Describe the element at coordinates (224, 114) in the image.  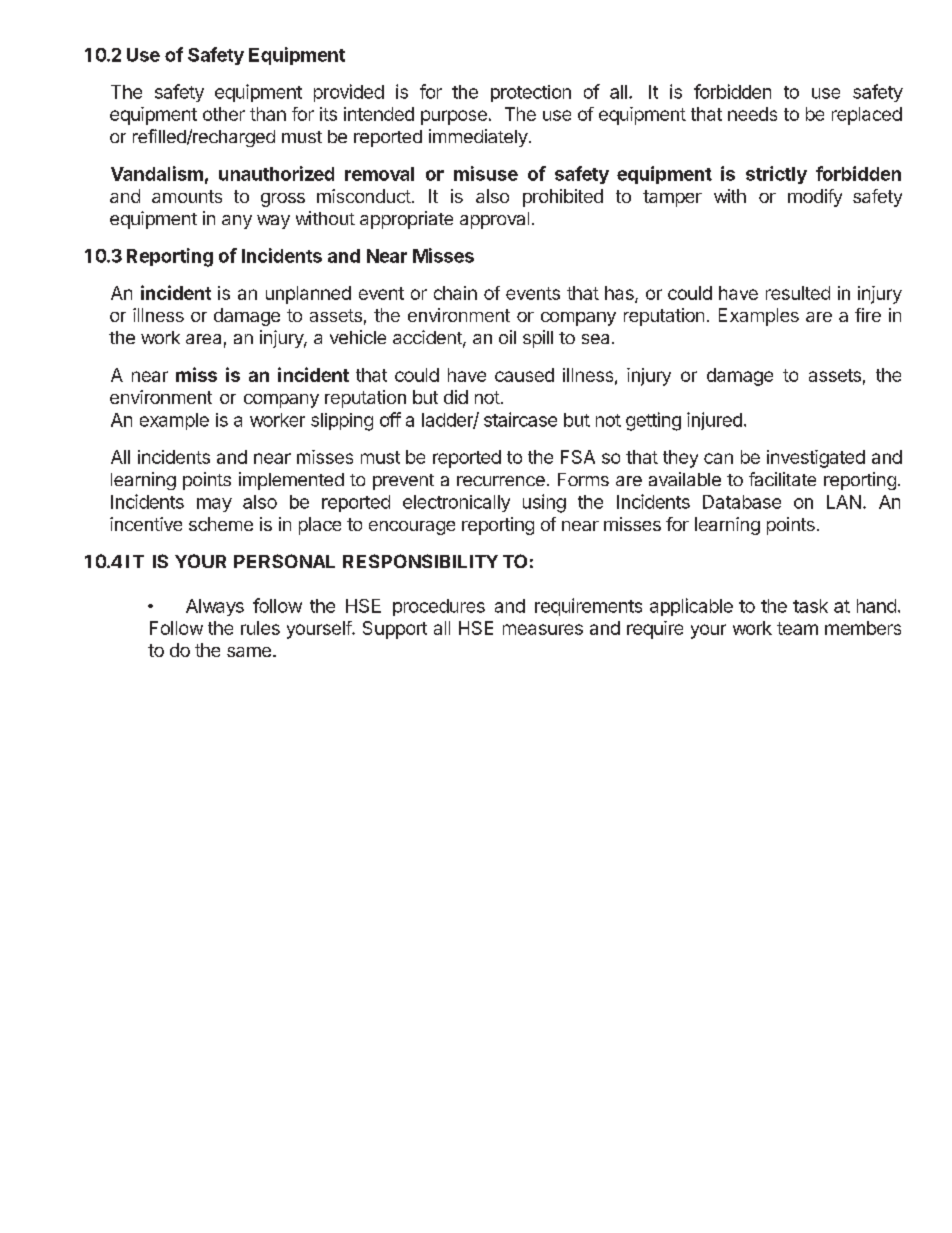
I see `other` at that location.
